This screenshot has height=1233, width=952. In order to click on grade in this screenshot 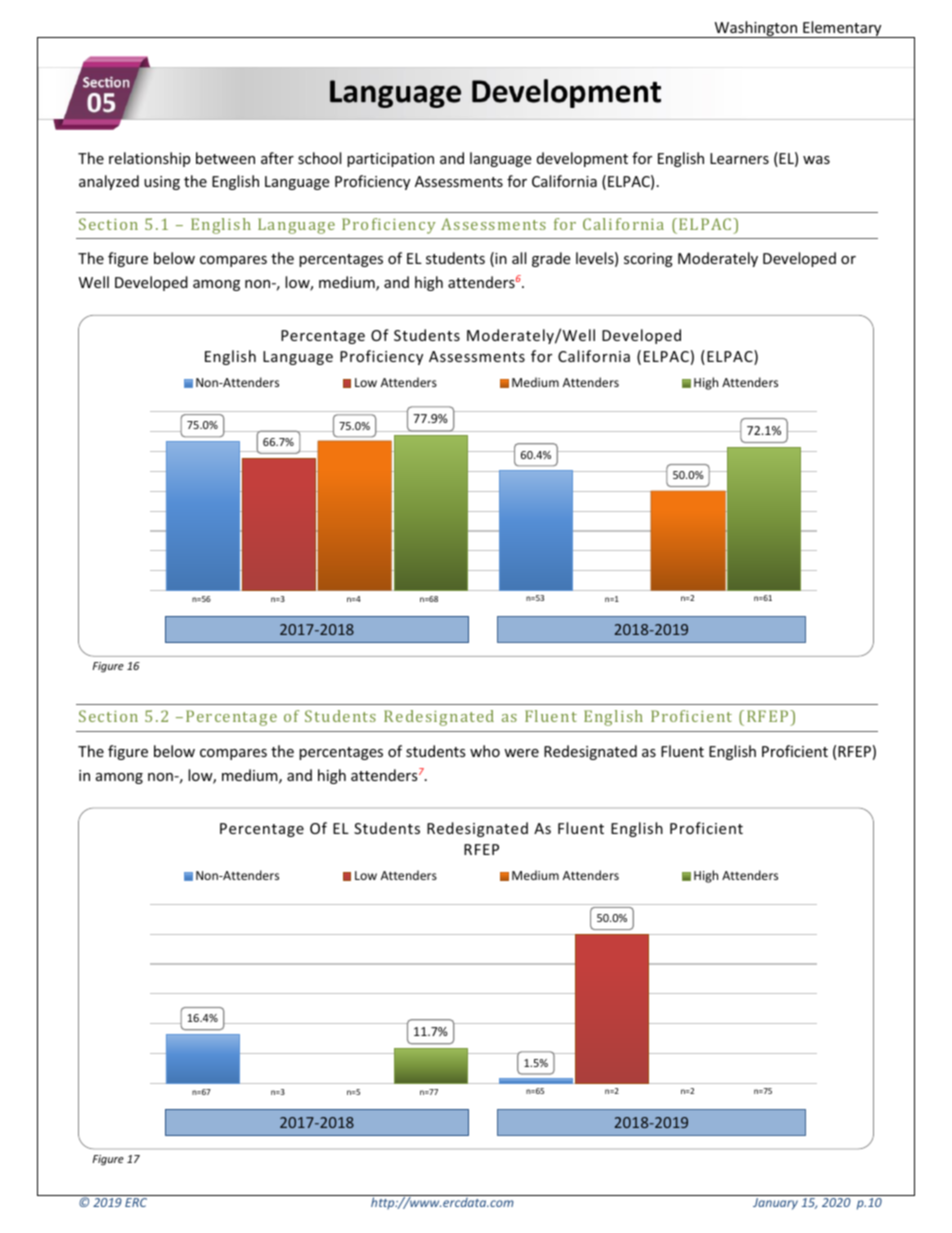, I will do `click(551, 259)`.
